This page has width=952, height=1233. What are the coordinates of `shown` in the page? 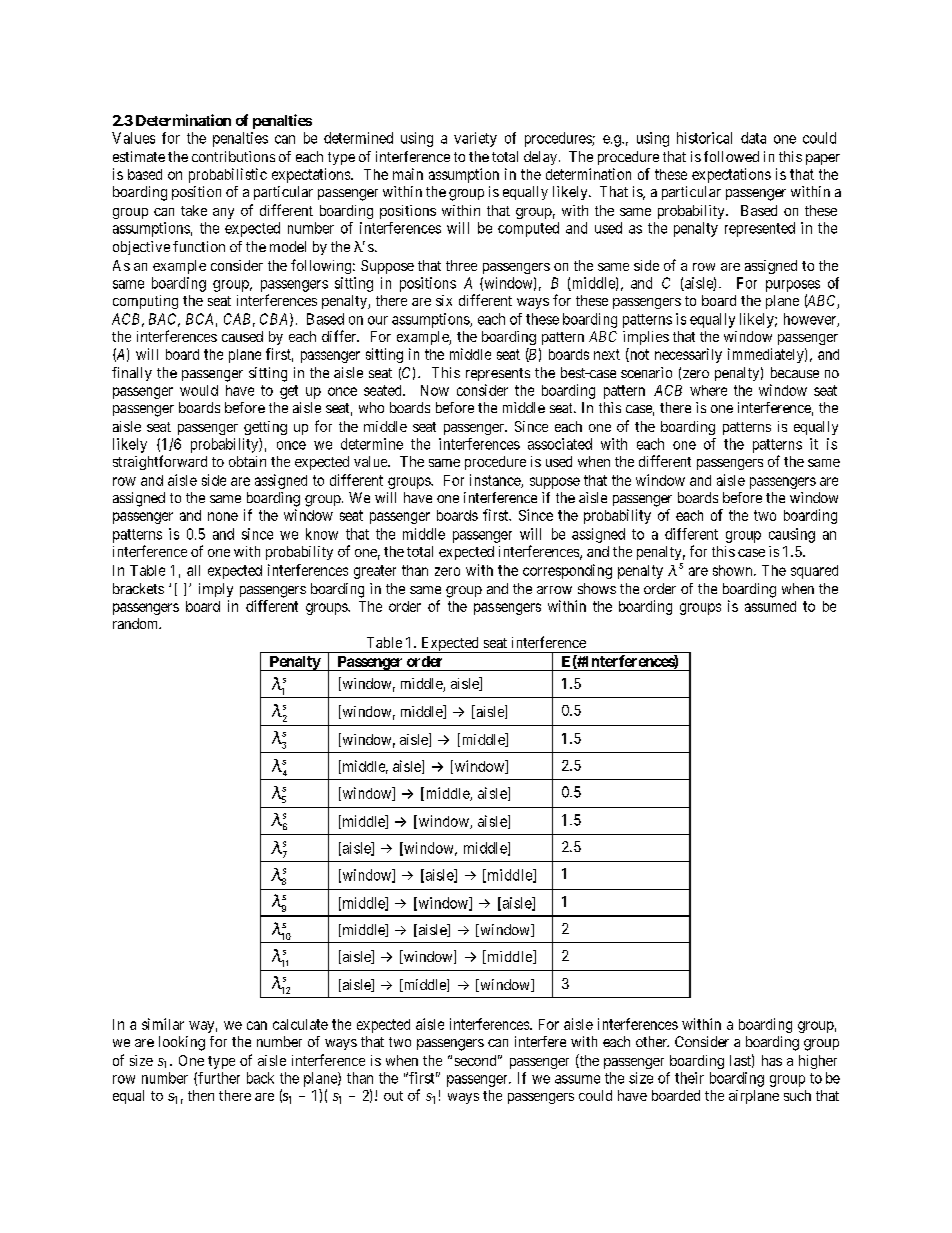 It's located at (734, 570).
